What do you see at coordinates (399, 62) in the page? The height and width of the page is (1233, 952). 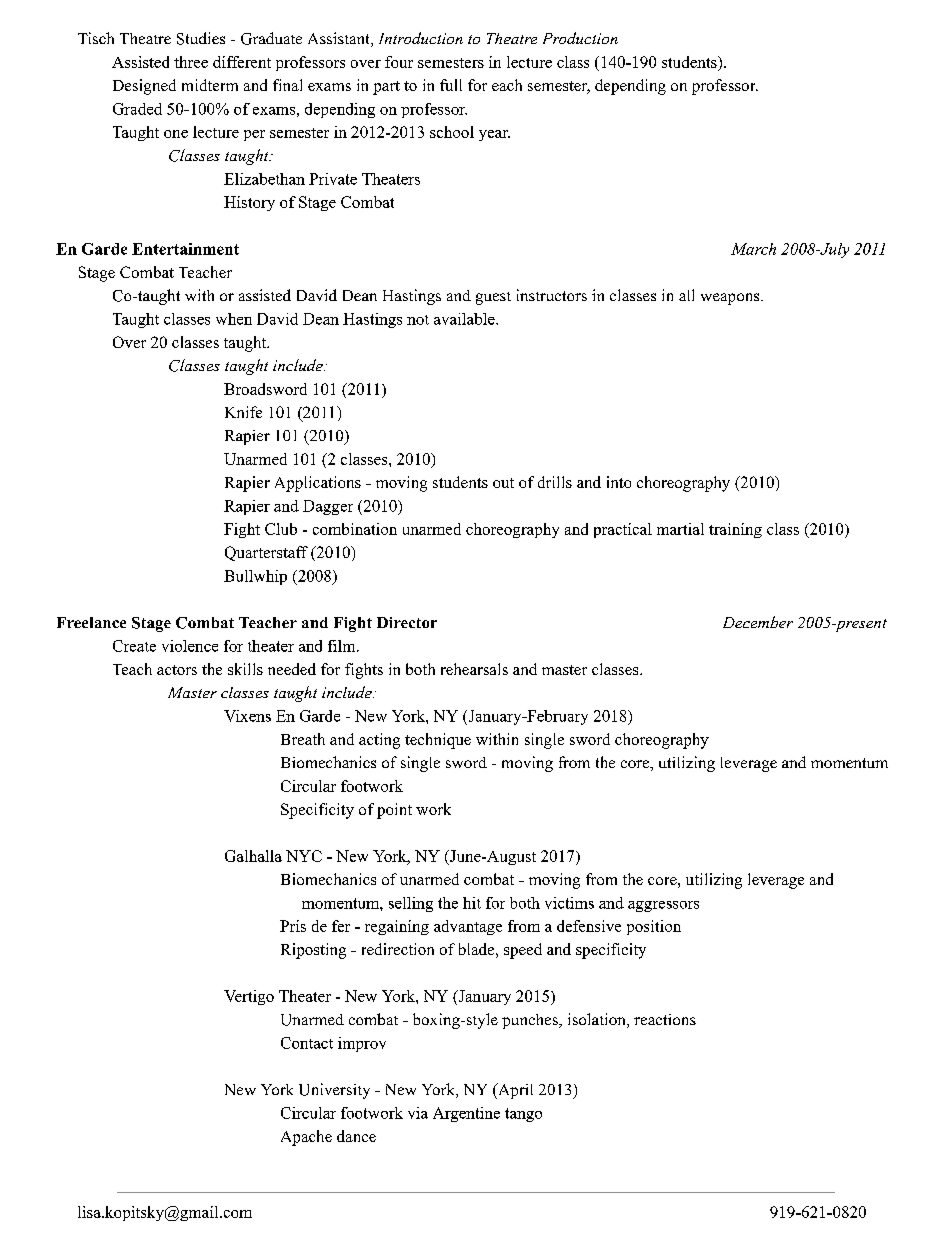 I see `four` at bounding box center [399, 62].
